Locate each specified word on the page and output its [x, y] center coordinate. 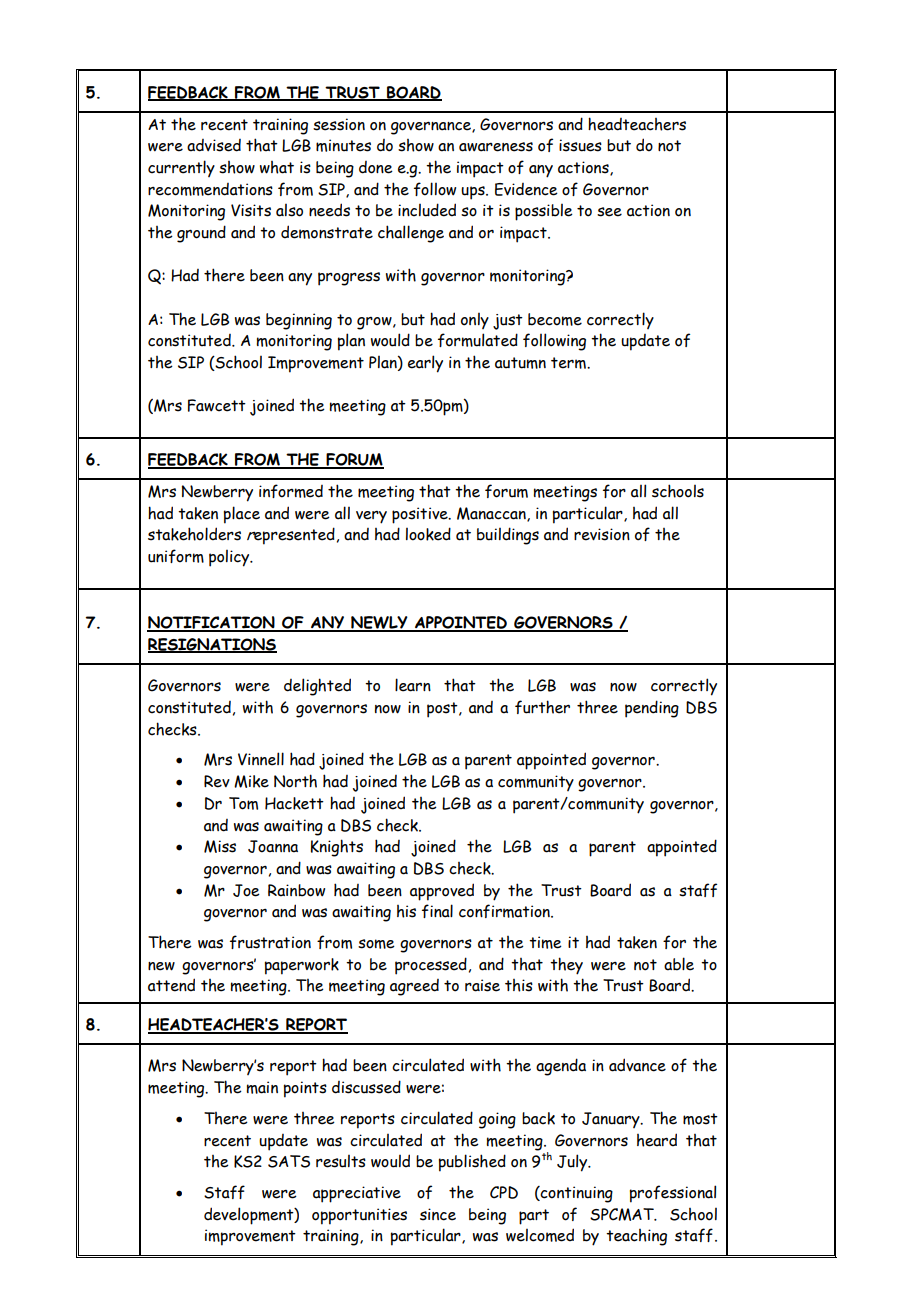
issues [580, 145]
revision [602, 534]
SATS [289, 1161]
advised [214, 145]
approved [442, 892]
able [679, 964]
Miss [220, 846]
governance [432, 128]
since [438, 1214]
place [242, 515]
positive [421, 515]
